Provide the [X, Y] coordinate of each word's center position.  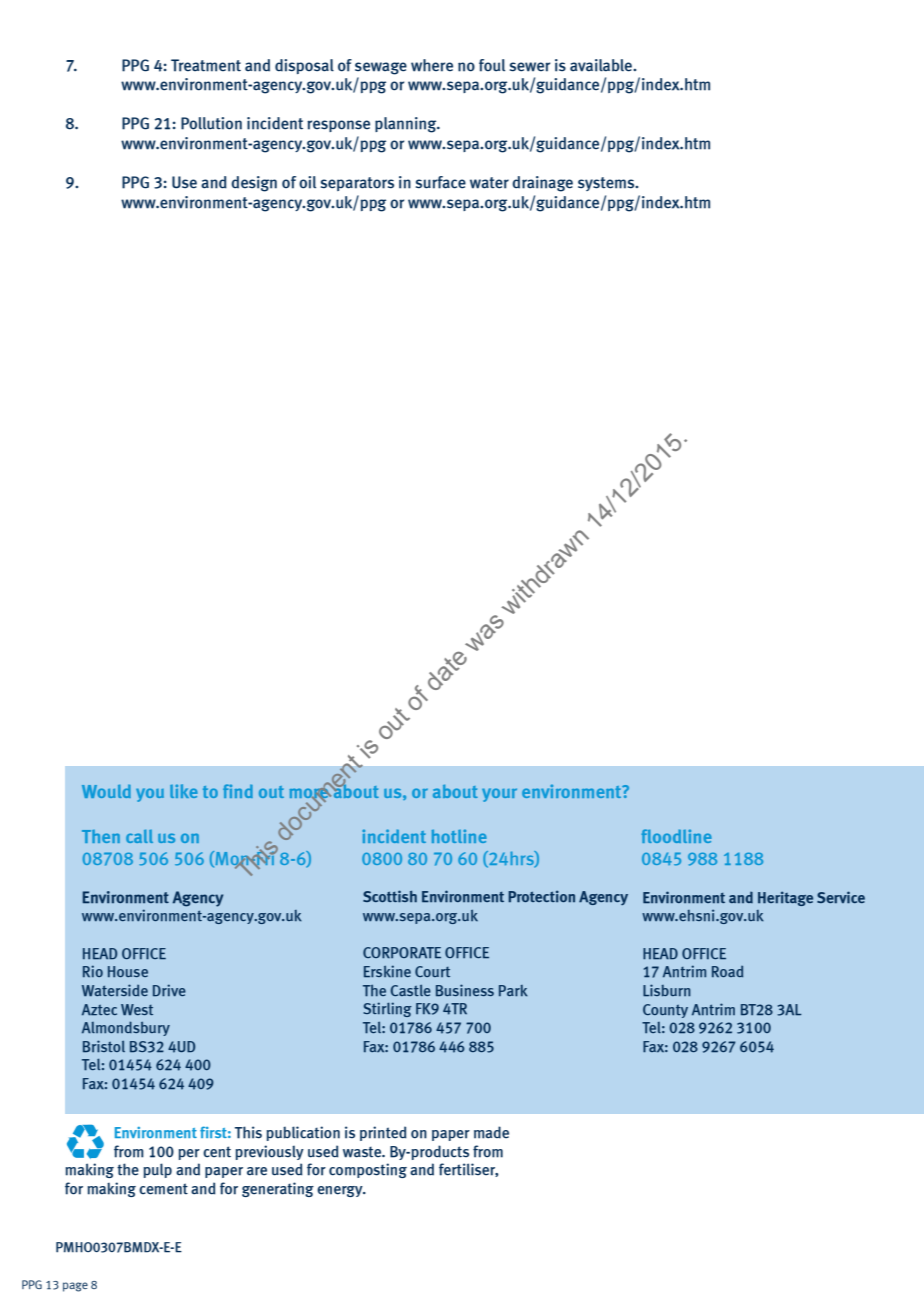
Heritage [785, 898]
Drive [169, 990]
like [184, 791]
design [254, 184]
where [432, 65]
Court [432, 971]
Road [727, 971]
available [602, 65]
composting [368, 1170]
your [499, 795]
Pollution [211, 123]
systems [607, 184]
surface [441, 182]
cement [163, 1189]
